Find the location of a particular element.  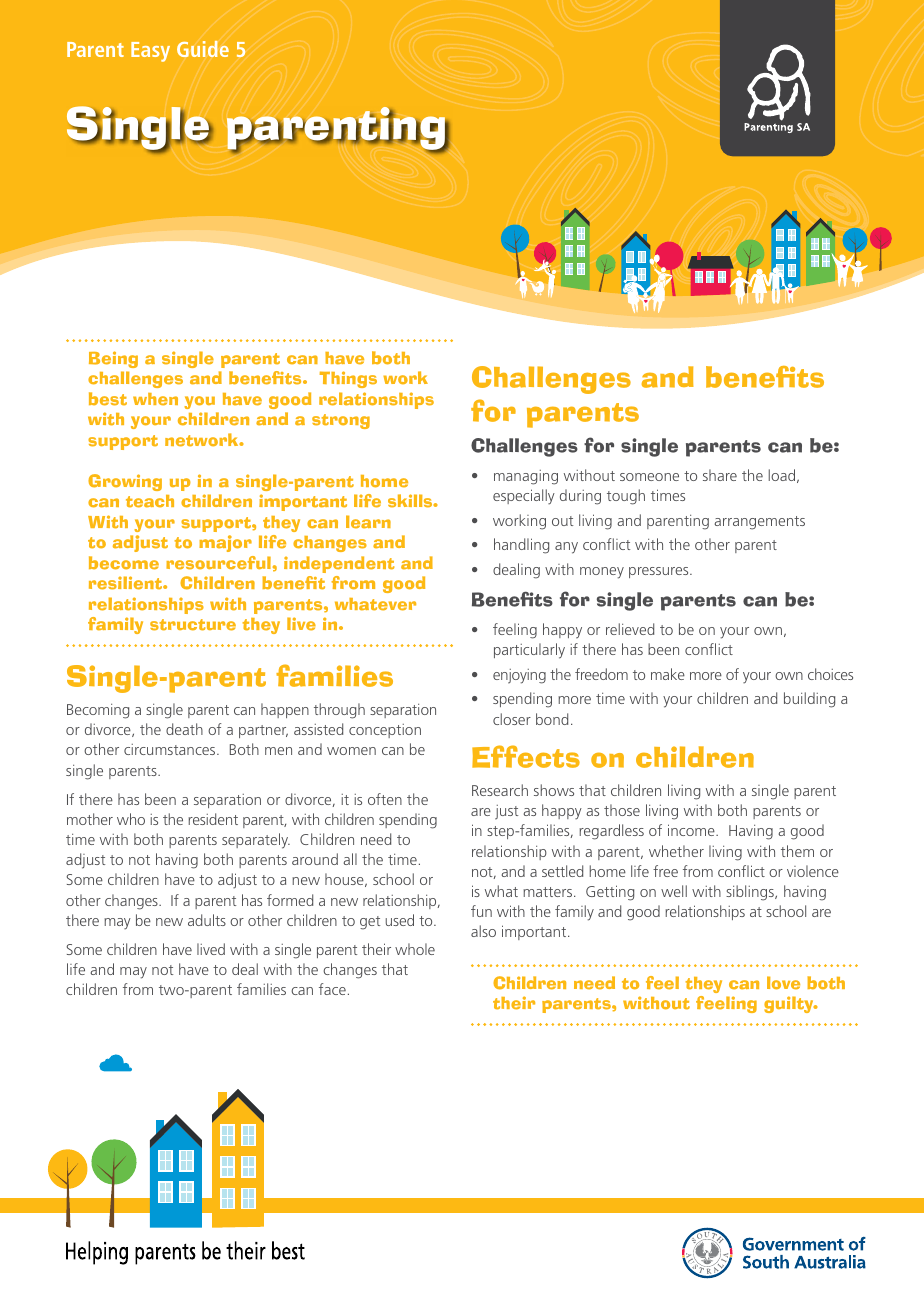

make is located at coordinates (668, 674).
